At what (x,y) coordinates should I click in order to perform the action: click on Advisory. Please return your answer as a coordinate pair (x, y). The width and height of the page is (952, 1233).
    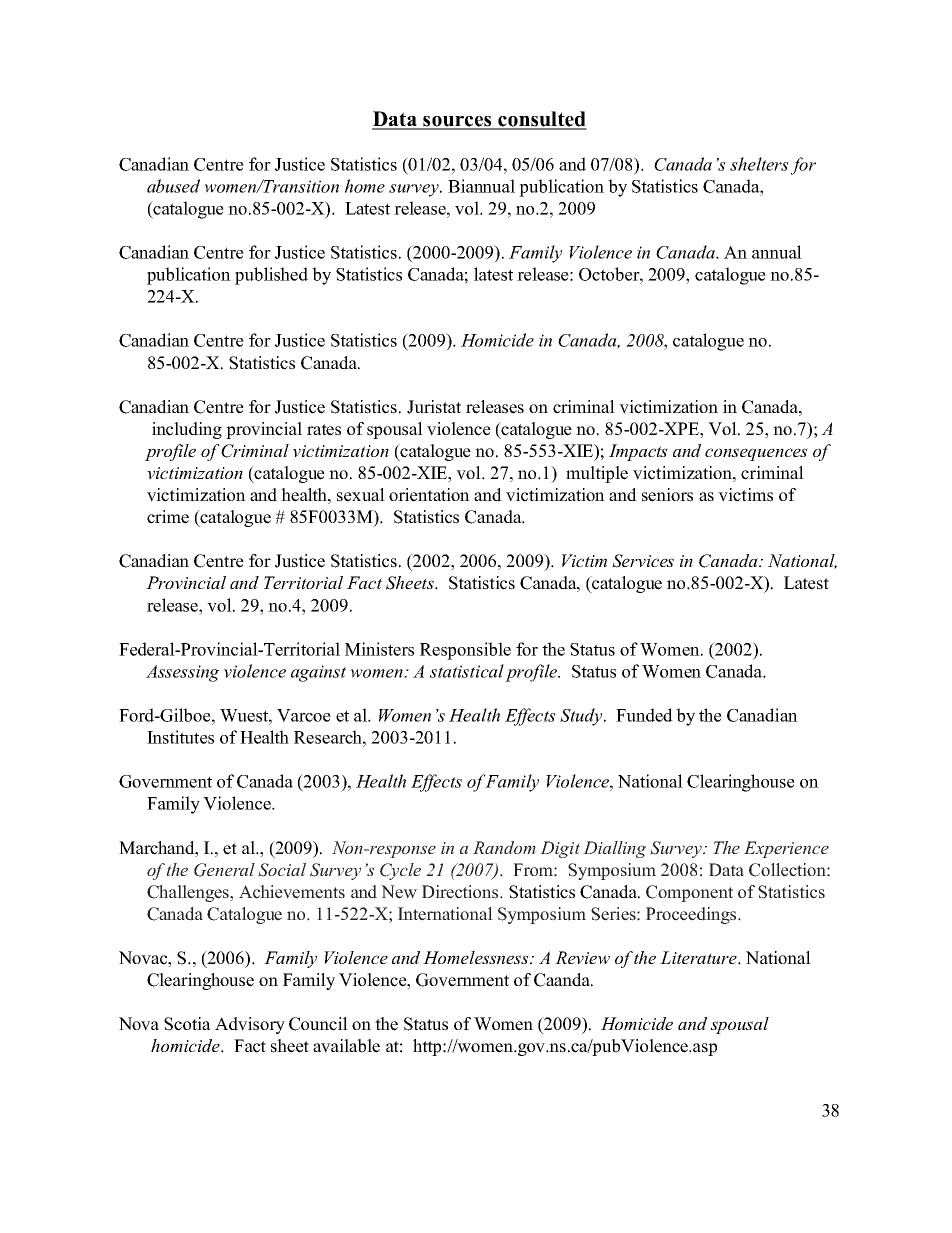
    Looking at the image, I should click on (250, 1025).
